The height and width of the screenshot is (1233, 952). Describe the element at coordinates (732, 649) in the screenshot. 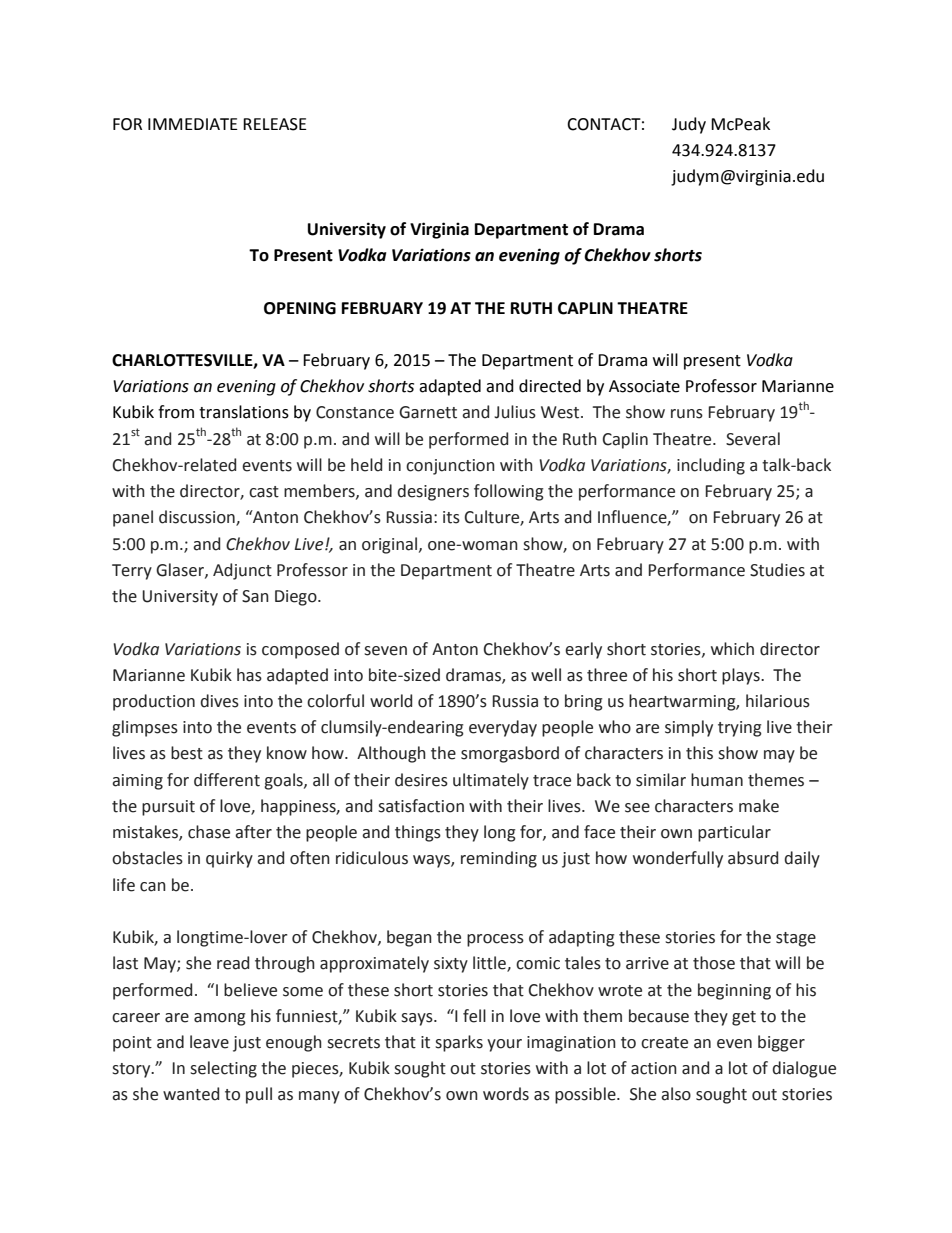

I see `which` at that location.
